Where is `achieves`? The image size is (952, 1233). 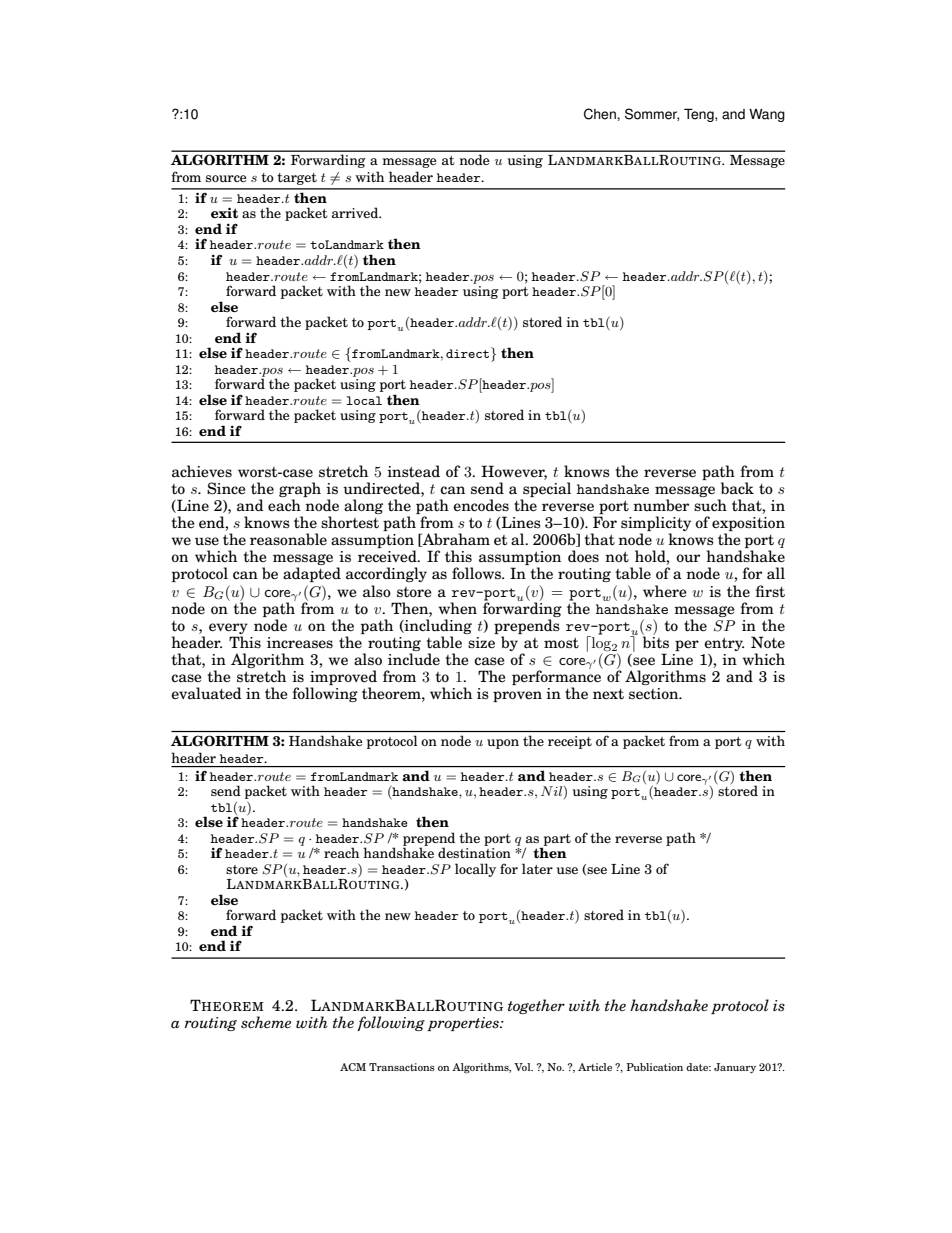
achieves is located at coordinates (202, 471).
